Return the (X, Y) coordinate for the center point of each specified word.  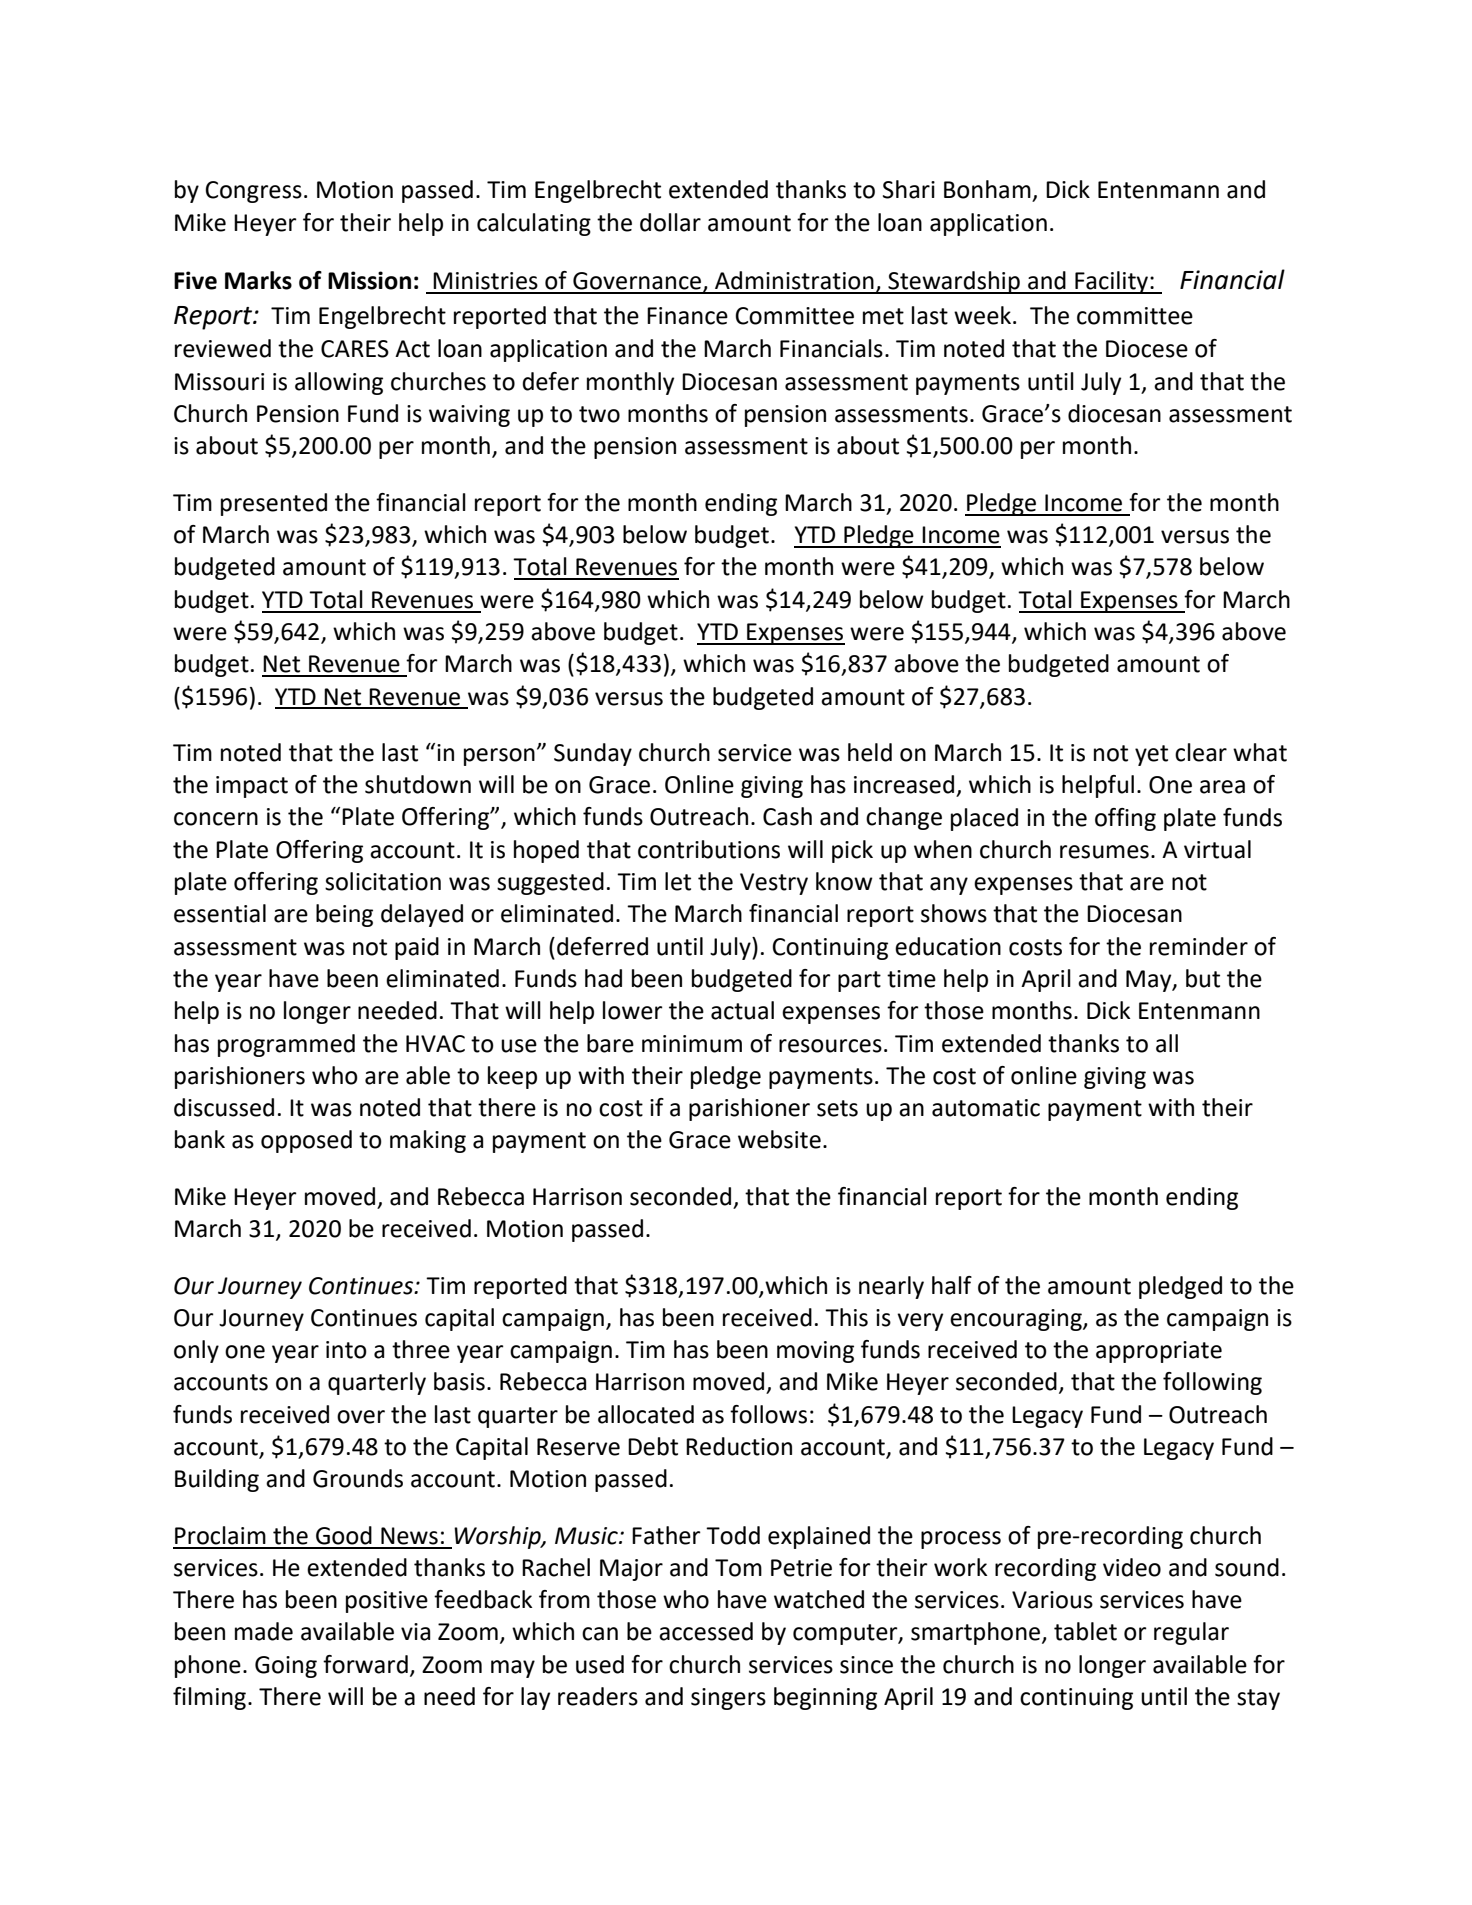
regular (1191, 1633)
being (344, 915)
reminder (1199, 946)
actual (742, 1010)
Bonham (987, 189)
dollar (670, 222)
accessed (706, 1631)
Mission (369, 280)
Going (286, 1667)
